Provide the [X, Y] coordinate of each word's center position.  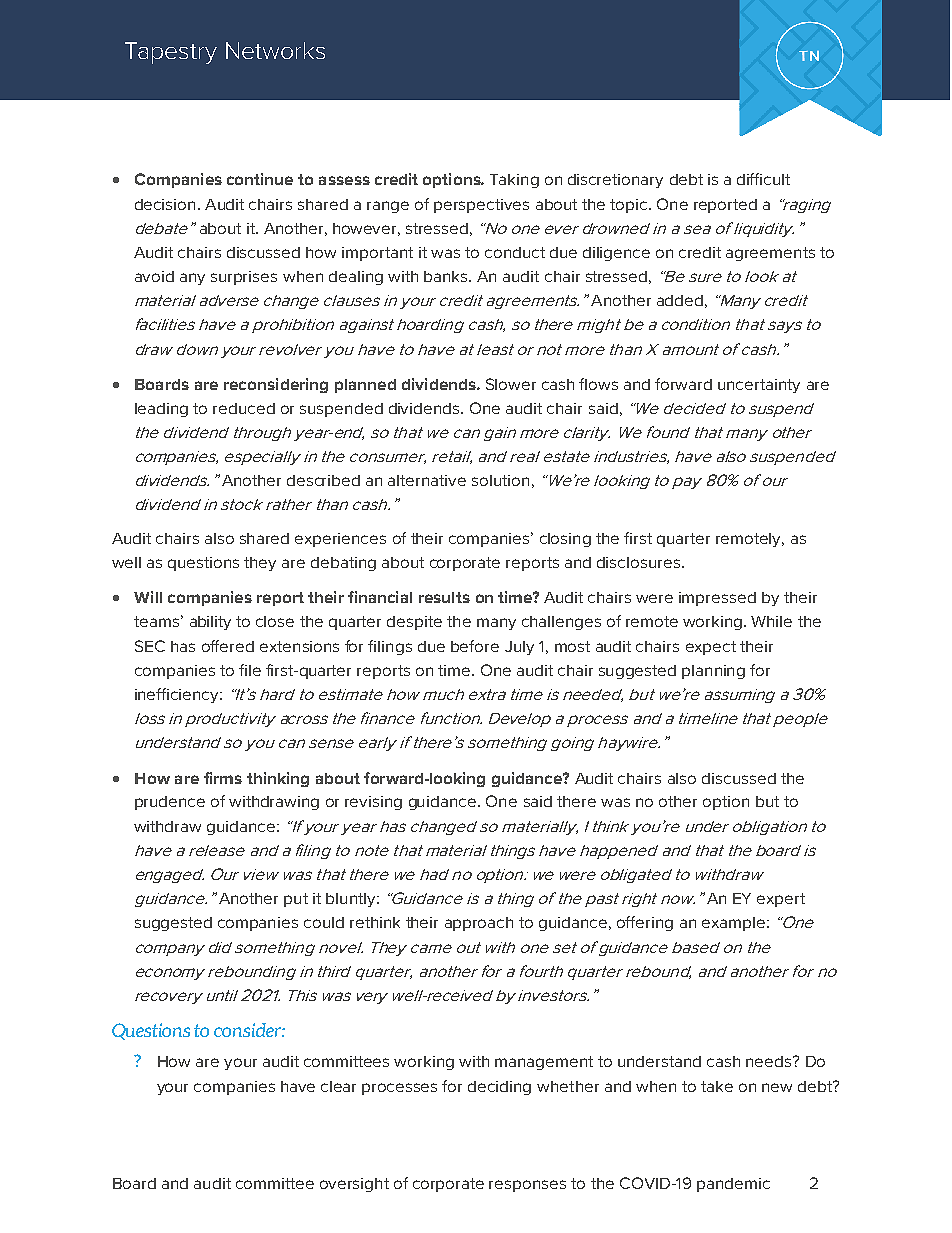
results [444, 597]
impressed [717, 599]
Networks [275, 50]
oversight [354, 1185]
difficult [763, 179]
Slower [511, 384]
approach [479, 924]
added [680, 300]
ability [210, 623]
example [733, 924]
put [296, 900]
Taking [514, 181]
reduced [244, 408]
